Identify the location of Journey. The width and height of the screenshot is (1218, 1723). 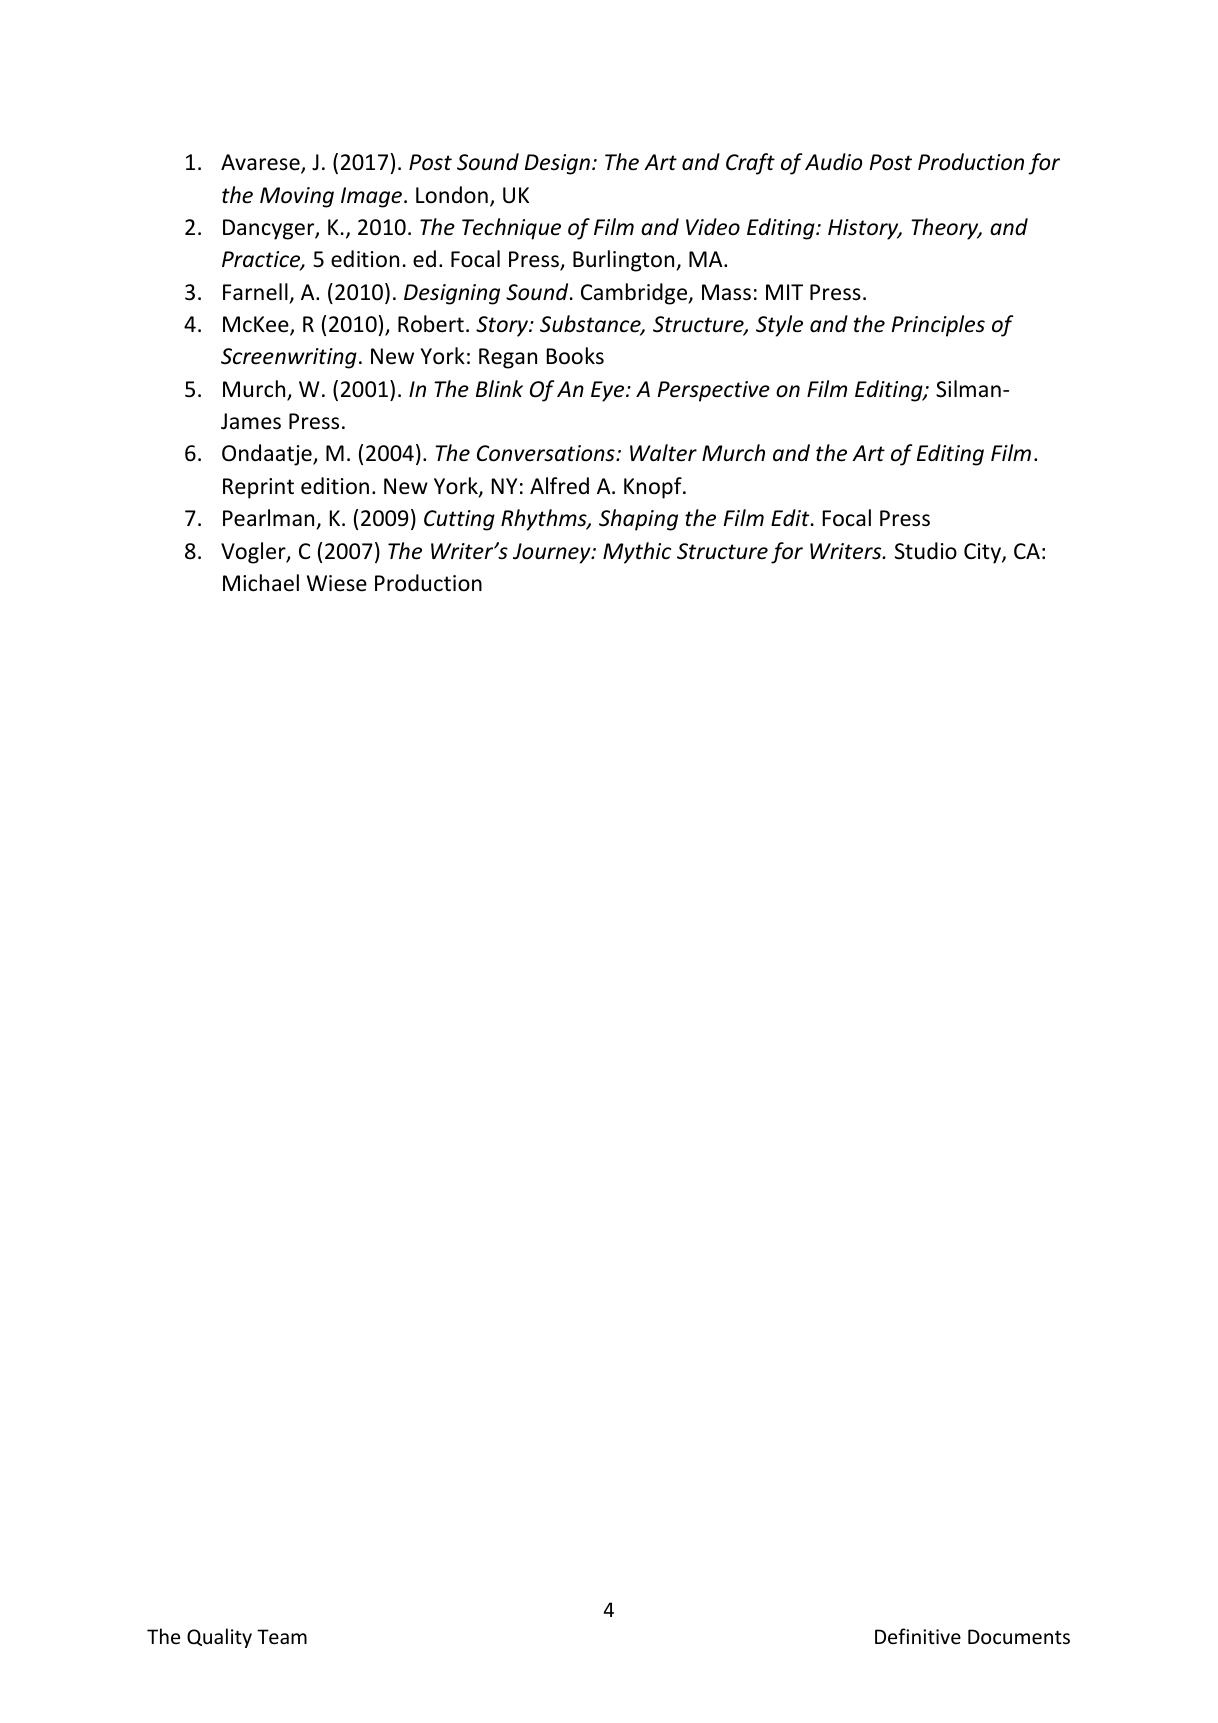
(553, 553).
